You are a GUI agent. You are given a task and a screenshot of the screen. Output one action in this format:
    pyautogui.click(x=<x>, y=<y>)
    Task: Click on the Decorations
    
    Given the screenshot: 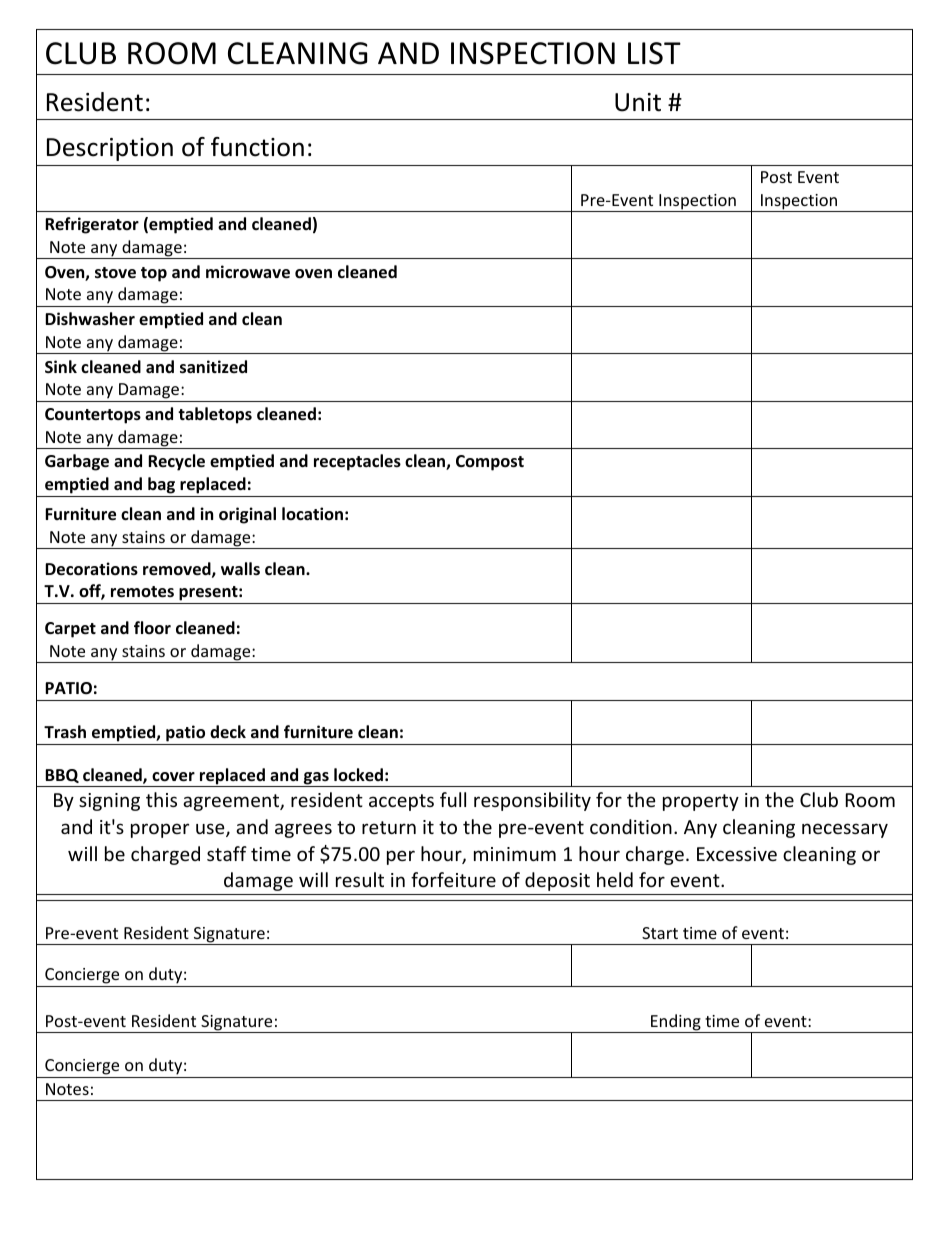 What is the action you would take?
    pyautogui.click(x=91, y=569)
